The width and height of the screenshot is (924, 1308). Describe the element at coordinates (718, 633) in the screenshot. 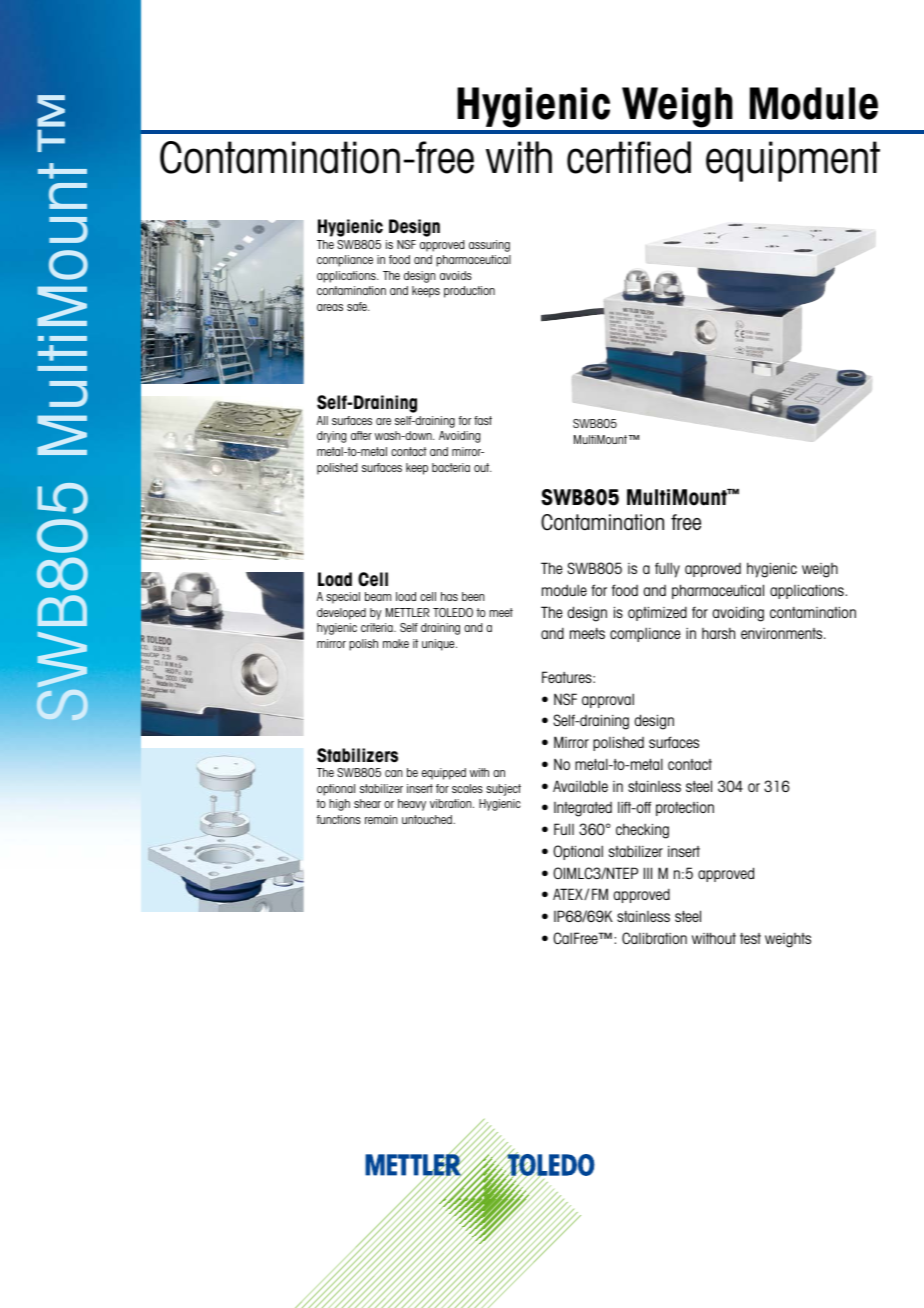

I see `harsh` at that location.
